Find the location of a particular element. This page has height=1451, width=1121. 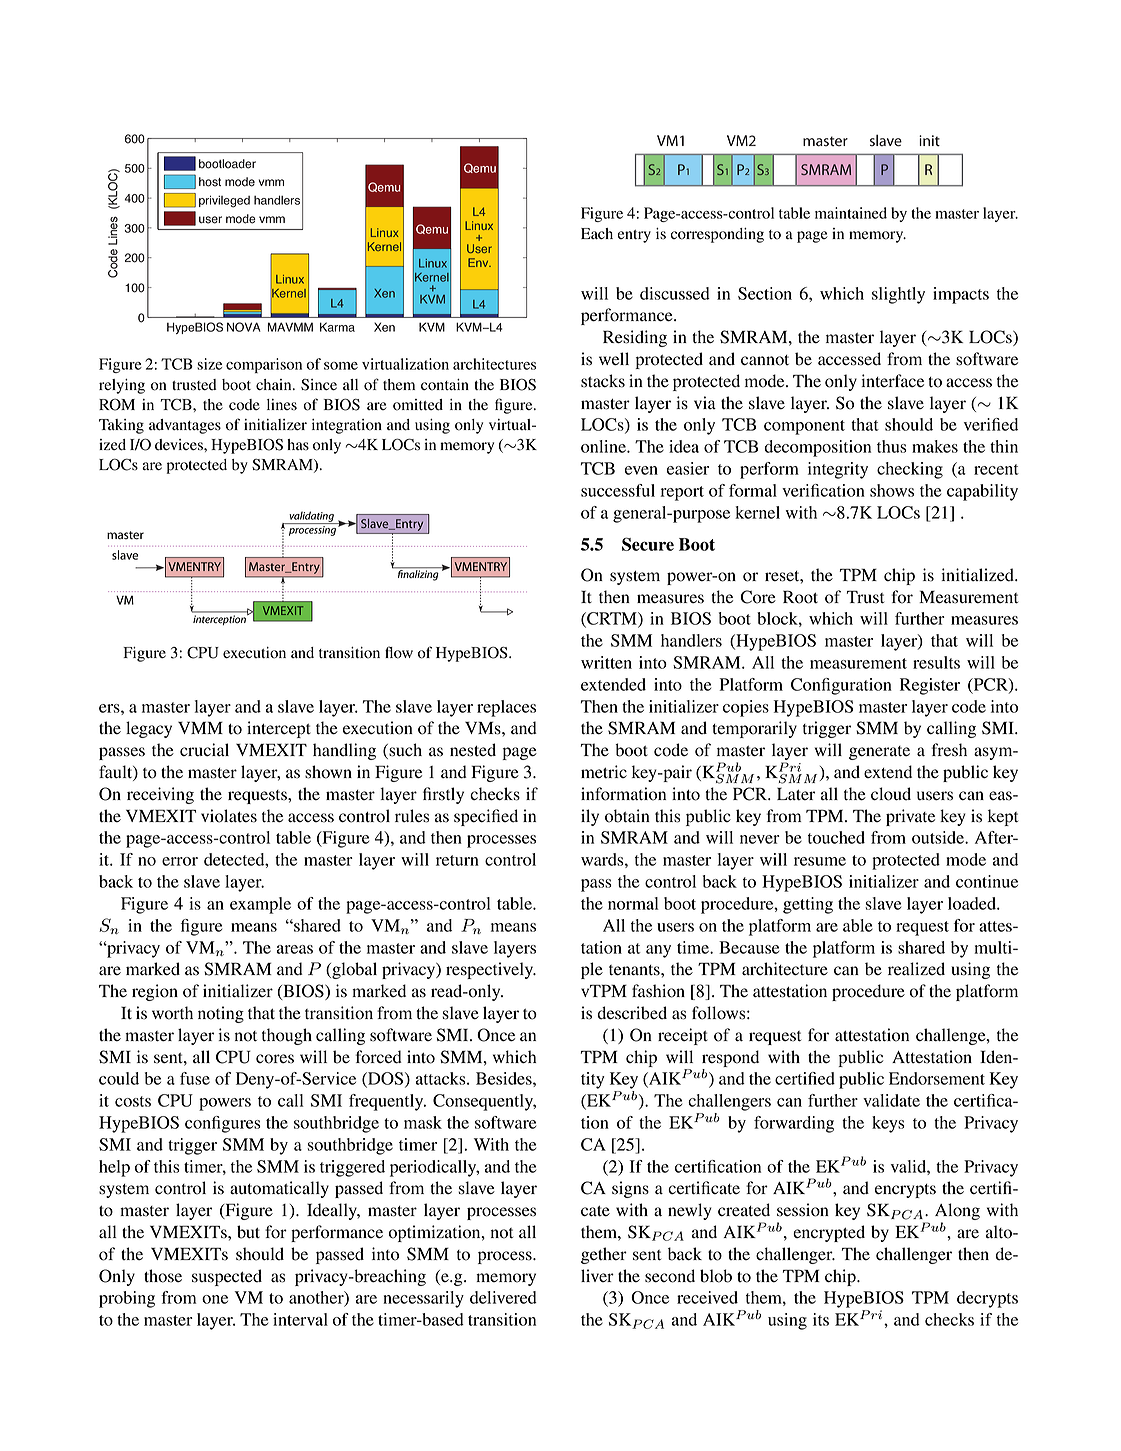

second is located at coordinates (670, 1276).
